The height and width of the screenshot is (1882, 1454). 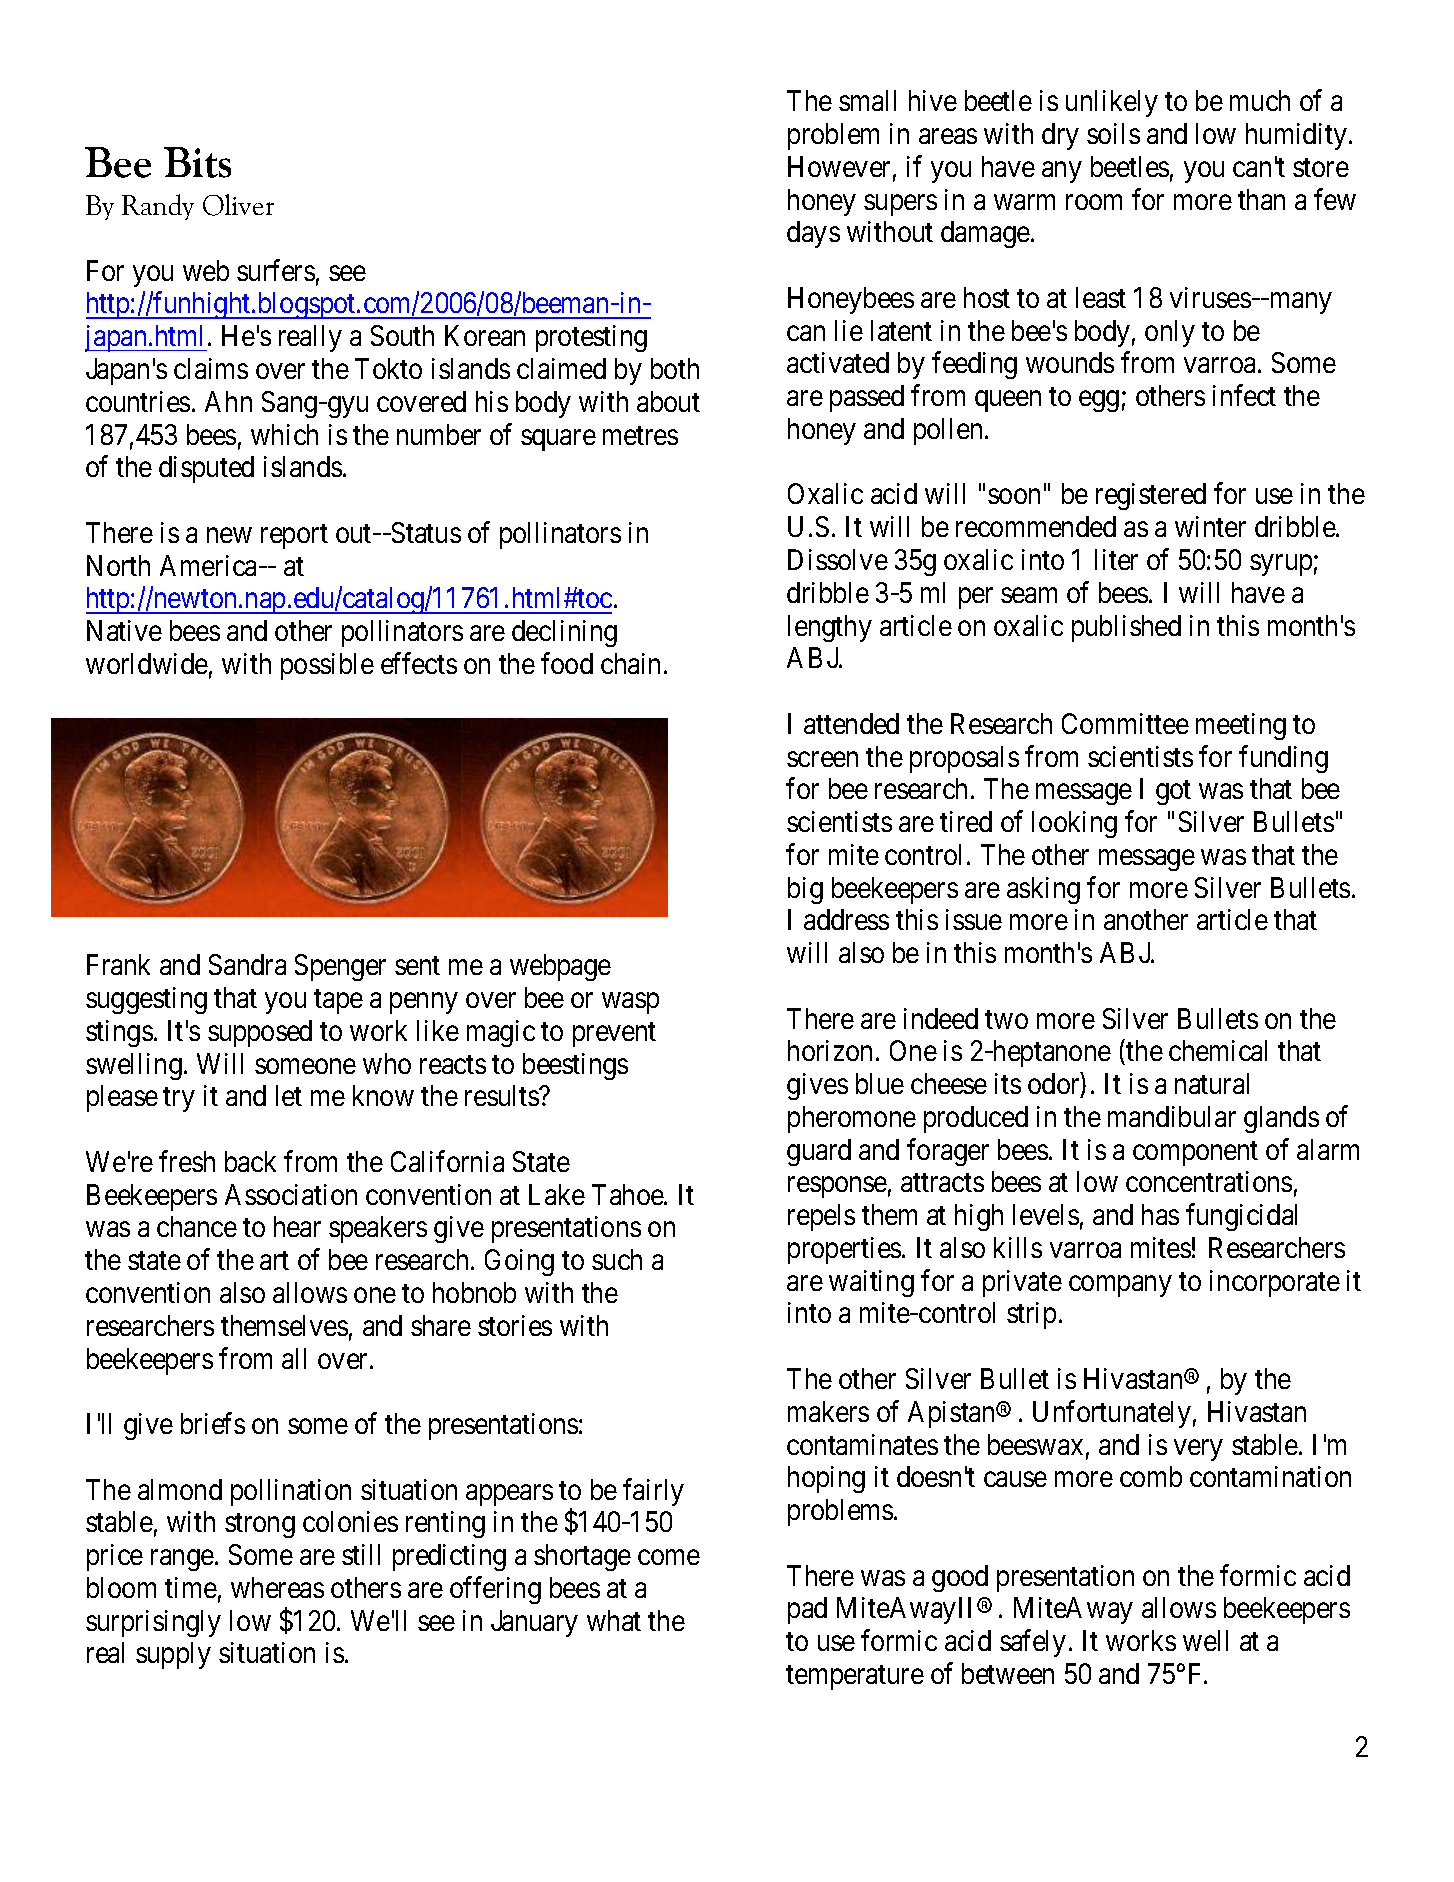 What do you see at coordinates (1151, 496) in the screenshot?
I see `registered` at bounding box center [1151, 496].
